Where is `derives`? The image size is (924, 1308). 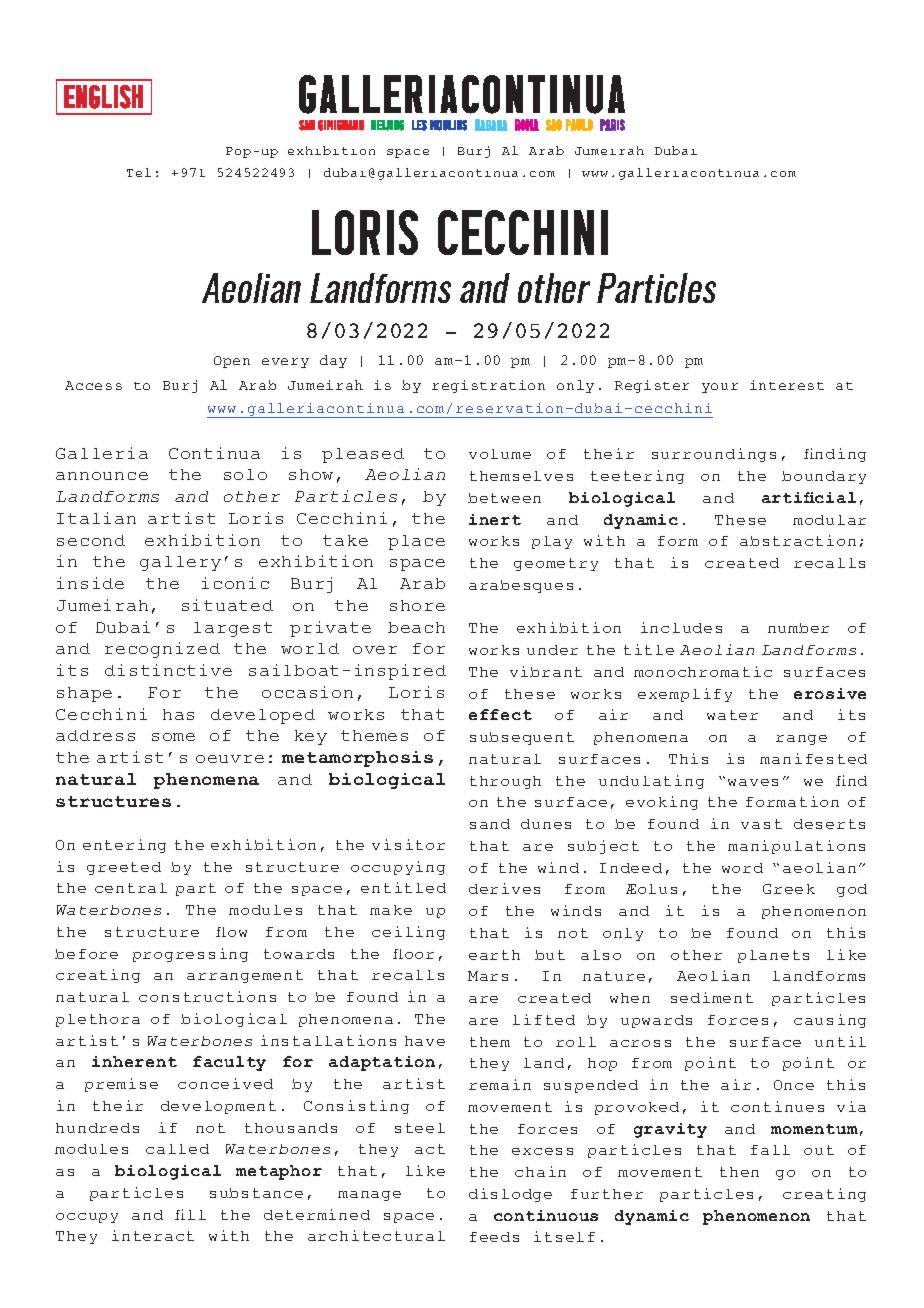 derives is located at coordinates (504, 888).
